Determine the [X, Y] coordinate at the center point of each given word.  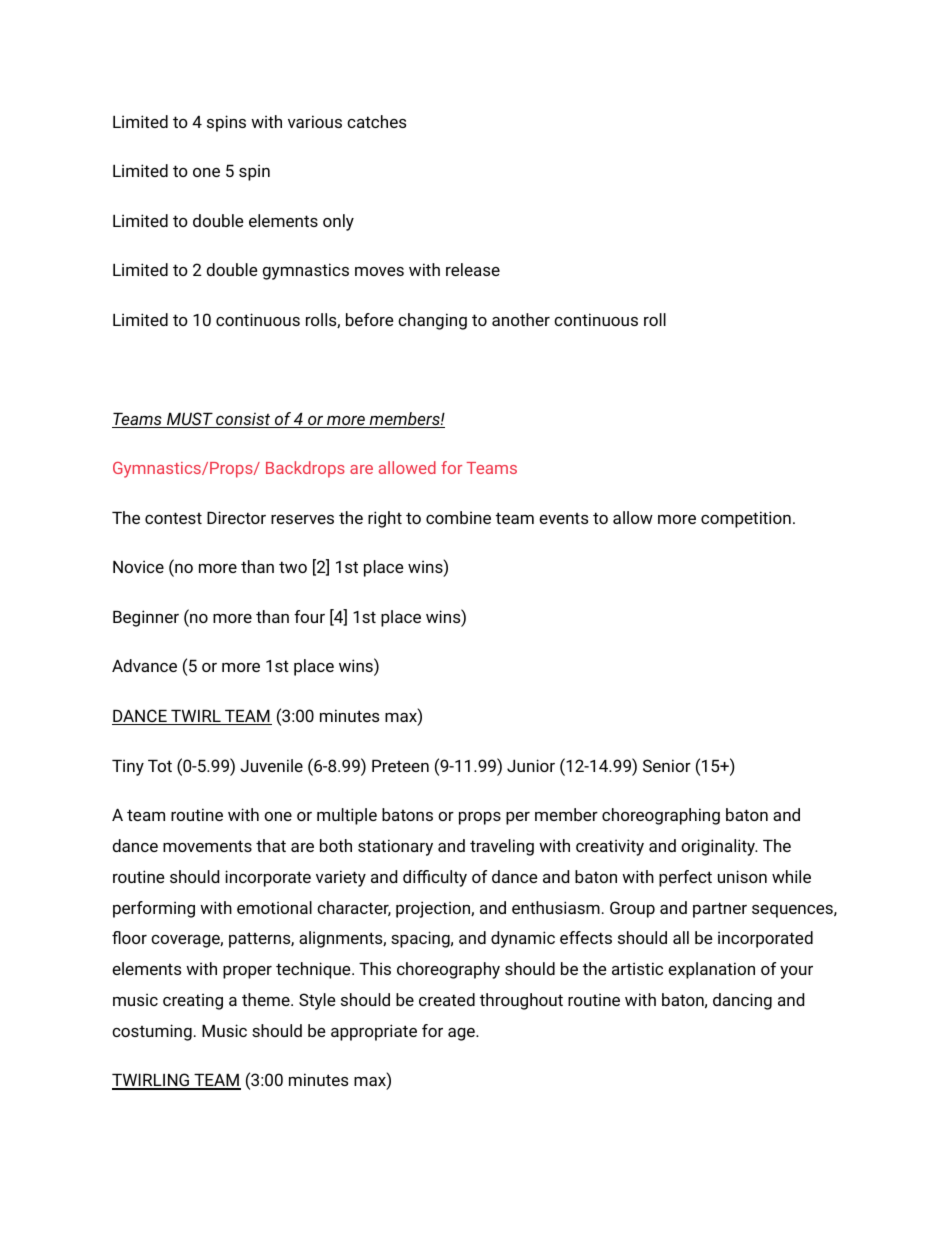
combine [458, 517]
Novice [138, 566]
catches [376, 121]
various [315, 121]
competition [746, 519]
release [473, 269]
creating [193, 1001]
